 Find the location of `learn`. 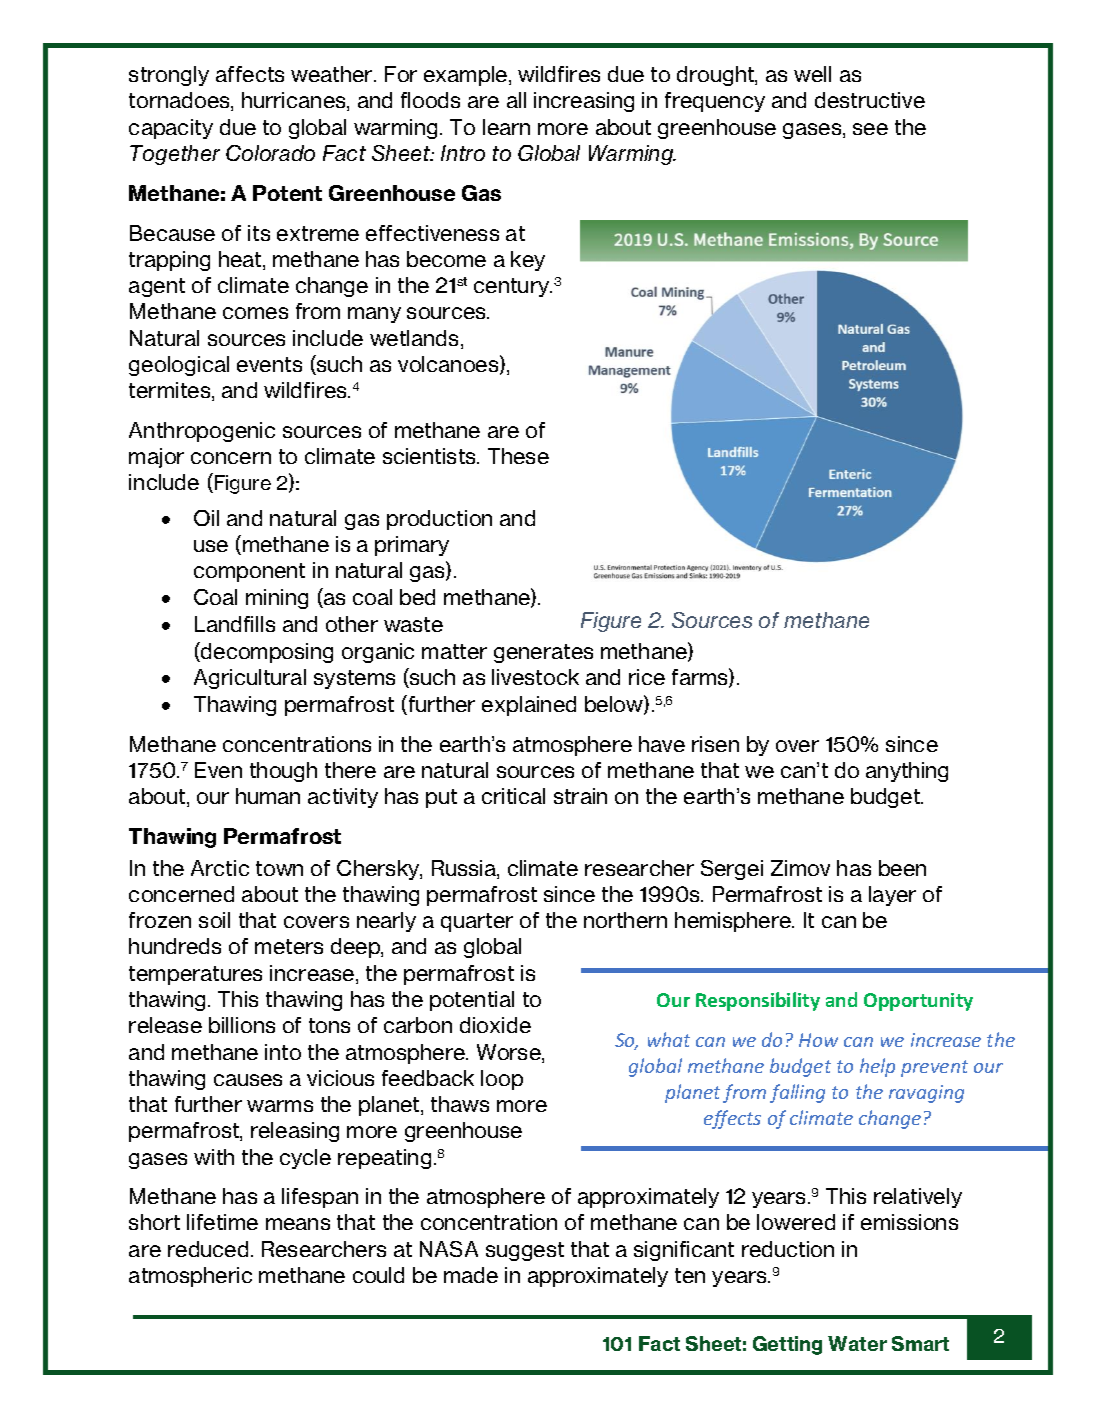

learn is located at coordinates (506, 127).
